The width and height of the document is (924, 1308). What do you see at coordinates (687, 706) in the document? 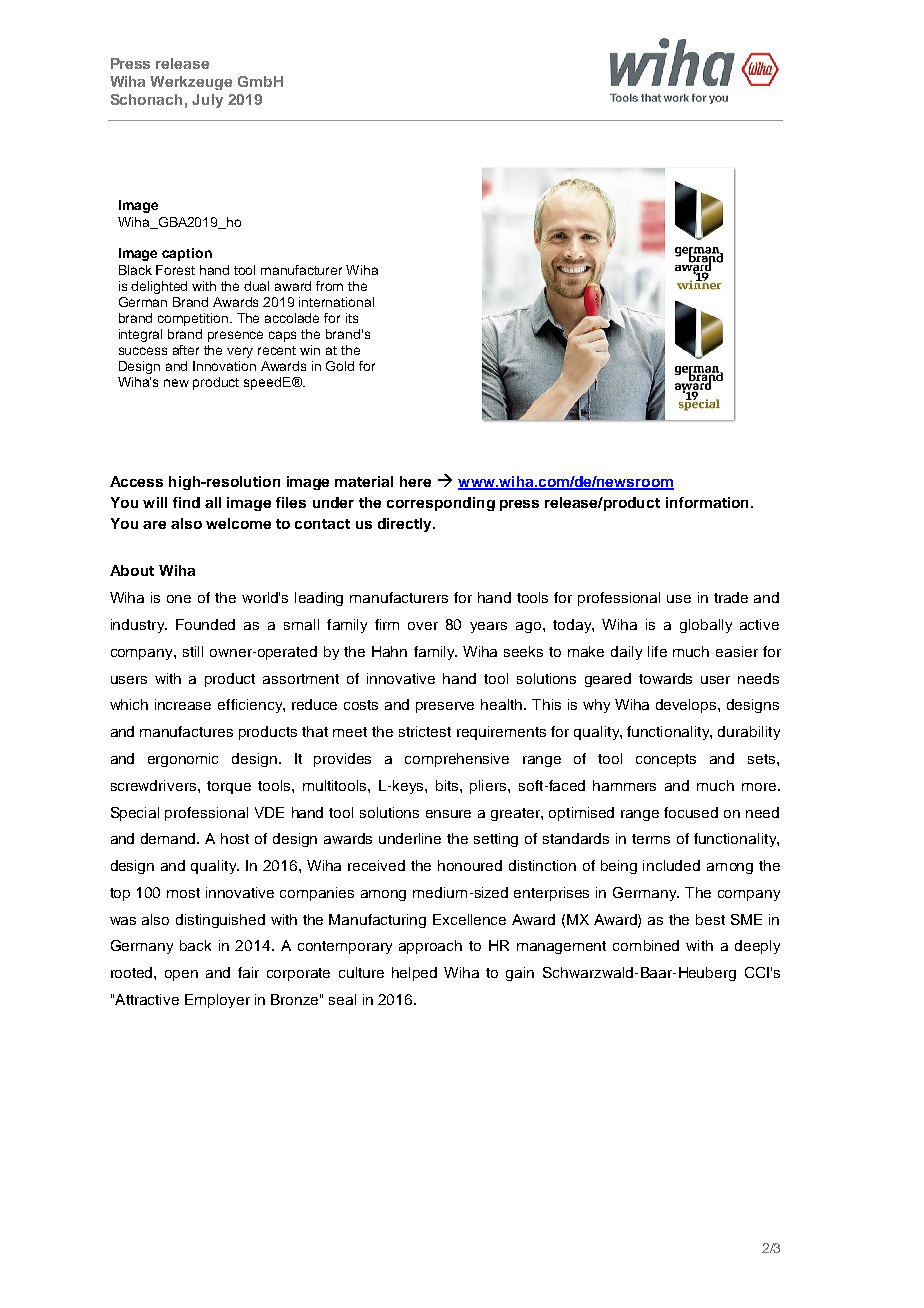
I see `develops` at bounding box center [687, 706].
